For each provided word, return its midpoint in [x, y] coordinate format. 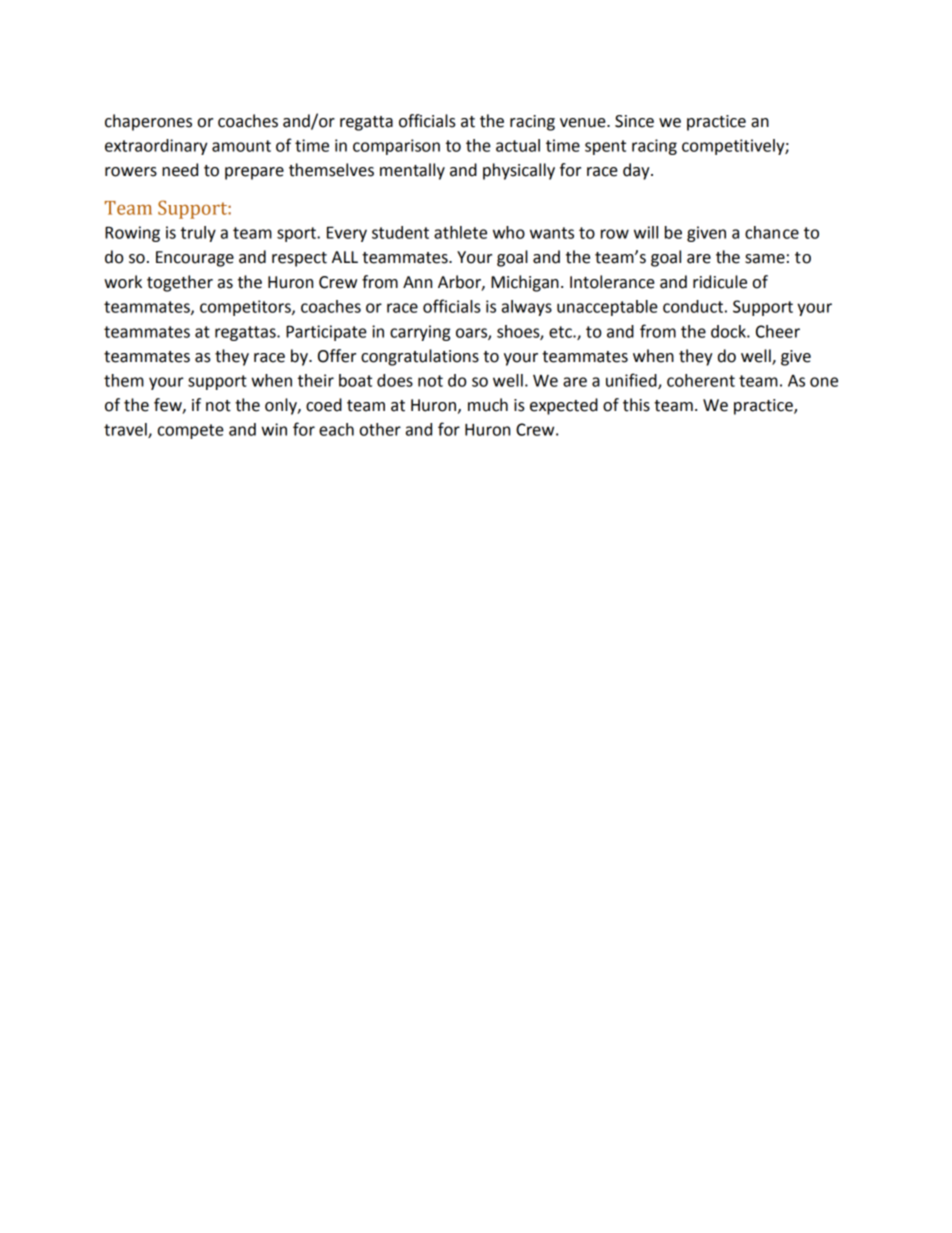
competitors [246, 308]
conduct [693, 306]
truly [198, 234]
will [646, 232]
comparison [396, 147]
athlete [460, 232]
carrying [420, 333]
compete [191, 431]
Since [634, 121]
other [380, 429]
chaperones [148, 122]
